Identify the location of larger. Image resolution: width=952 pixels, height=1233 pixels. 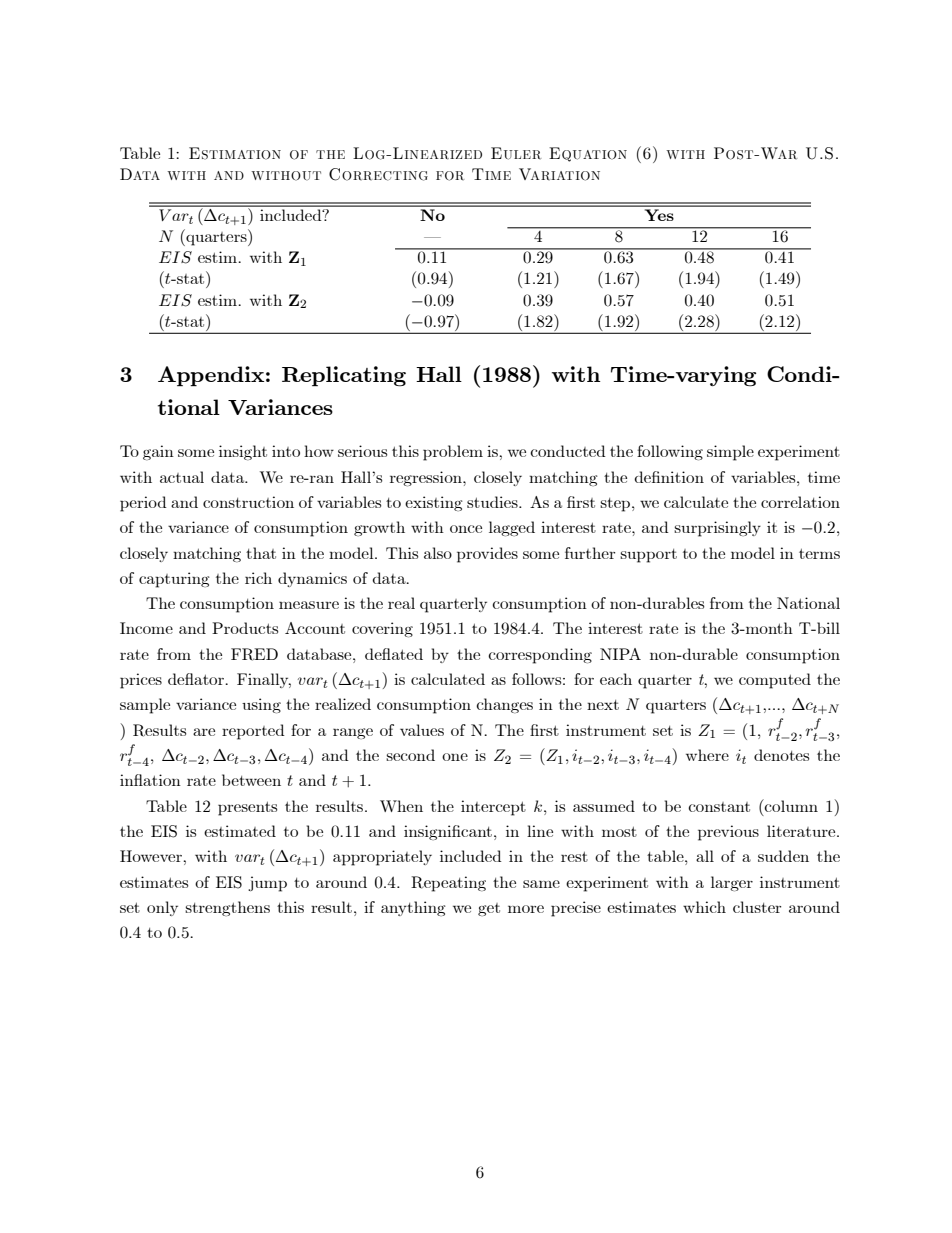
(732, 883).
